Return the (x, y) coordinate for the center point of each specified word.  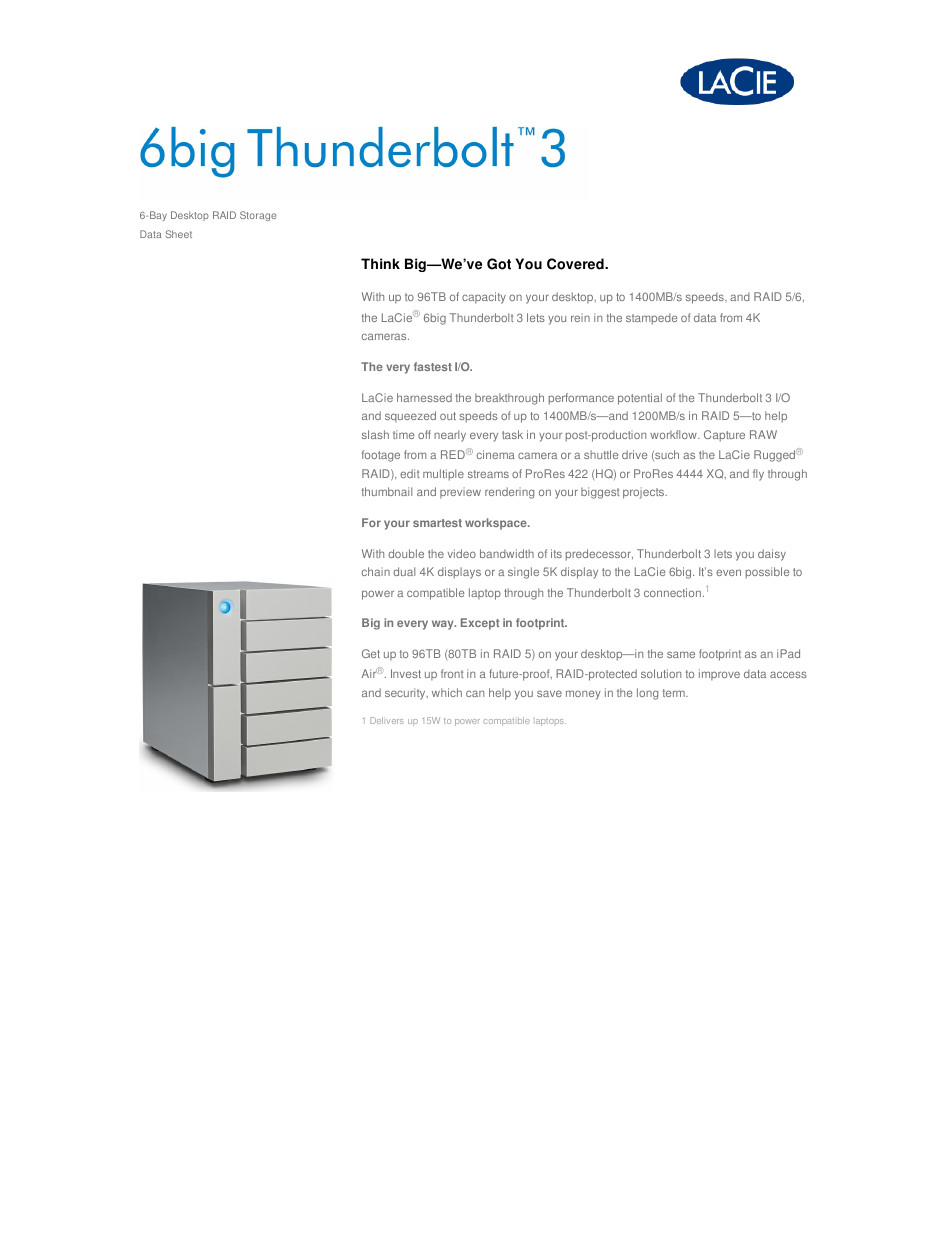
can (475, 693)
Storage (258, 216)
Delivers (387, 720)
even (728, 572)
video (461, 553)
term (675, 693)
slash (375, 434)
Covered (576, 264)
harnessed (424, 397)
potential (640, 399)
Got (499, 264)
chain (376, 571)
